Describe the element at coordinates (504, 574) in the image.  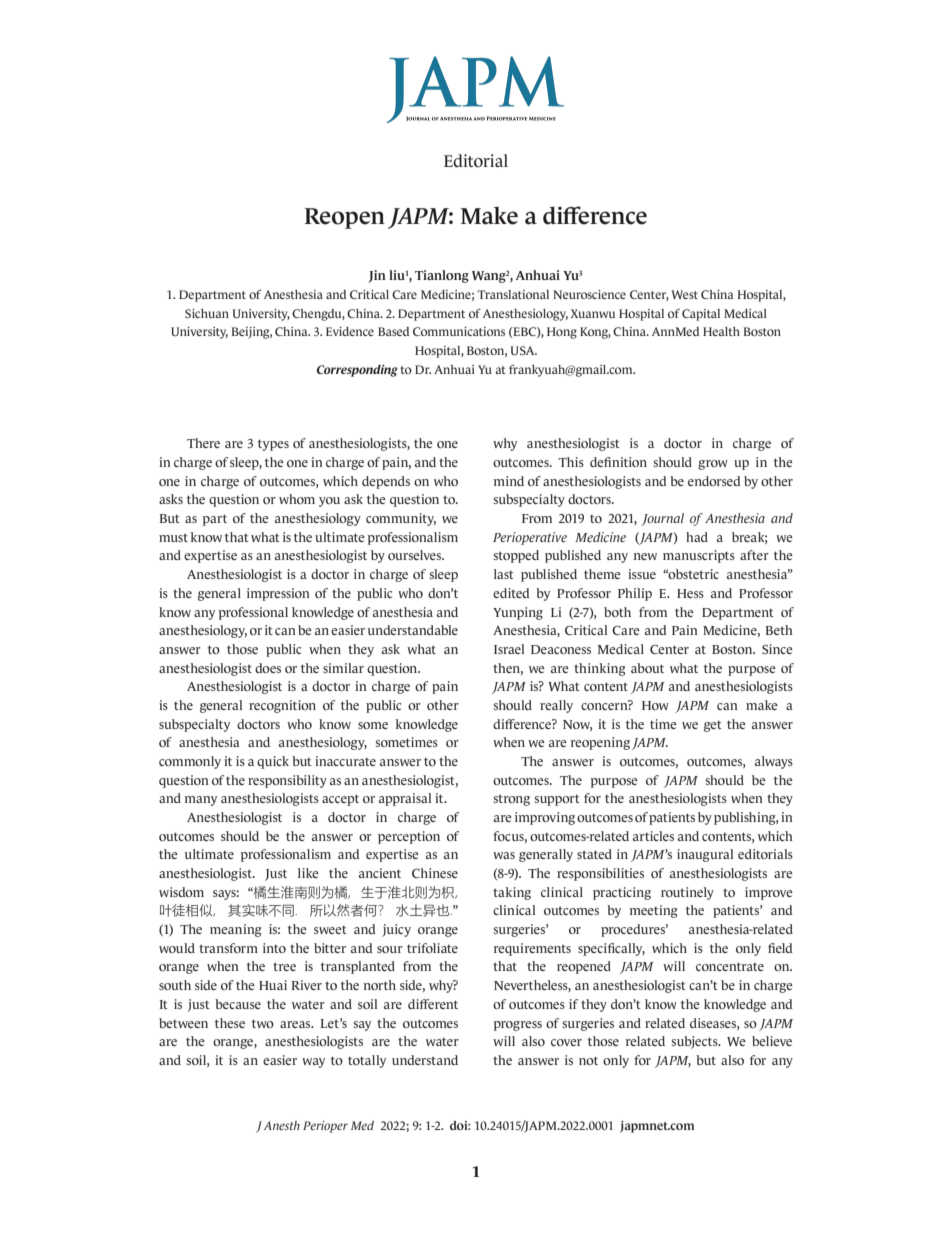
I see `last` at that location.
